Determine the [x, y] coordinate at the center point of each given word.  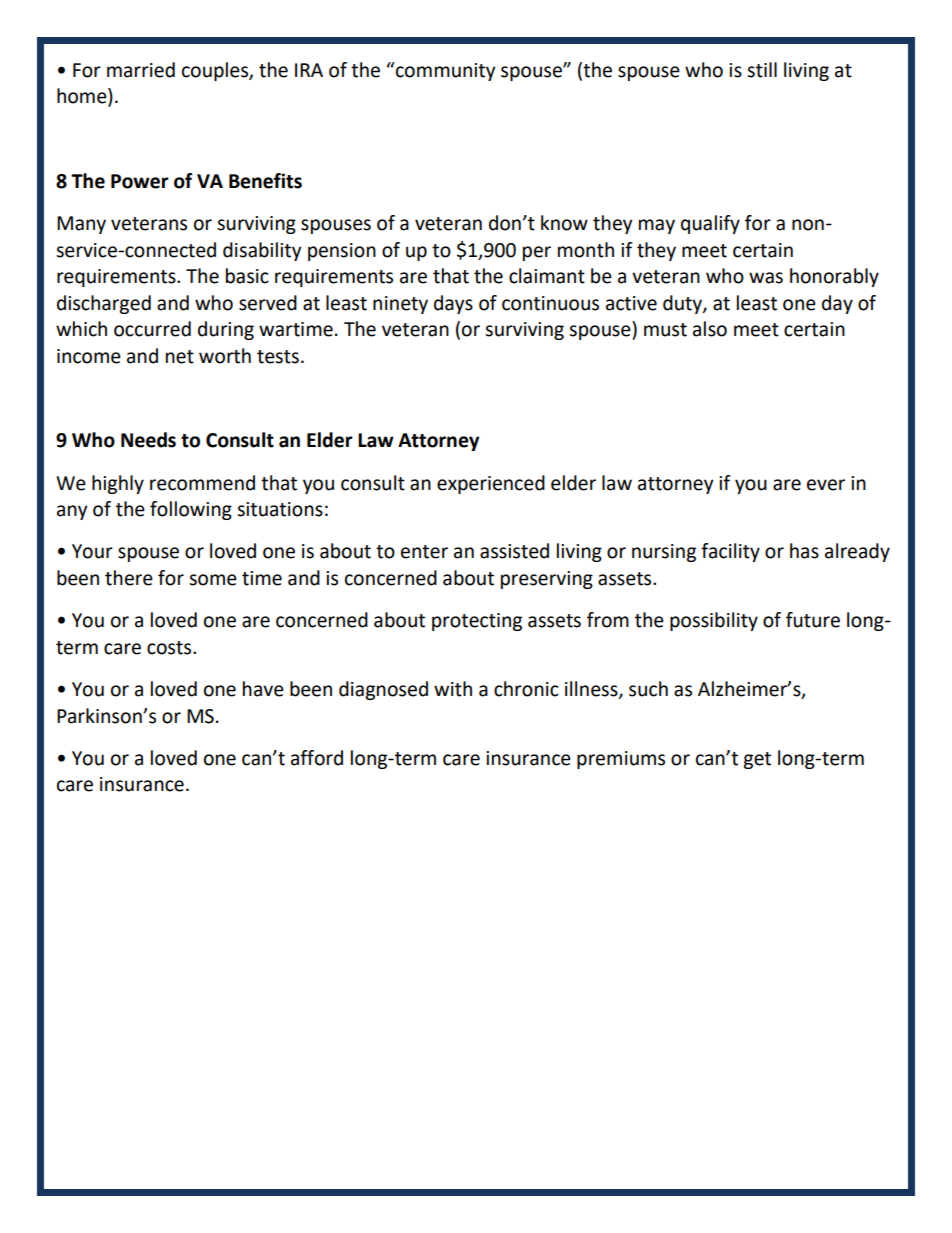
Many [81, 225]
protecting [477, 622]
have [263, 689]
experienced [491, 484]
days [453, 304]
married [141, 70]
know [564, 223]
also [710, 329]
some [213, 580]
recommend [202, 483]
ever [826, 485]
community [445, 71]
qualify [710, 224]
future [813, 620]
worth [225, 356]
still [762, 70]
